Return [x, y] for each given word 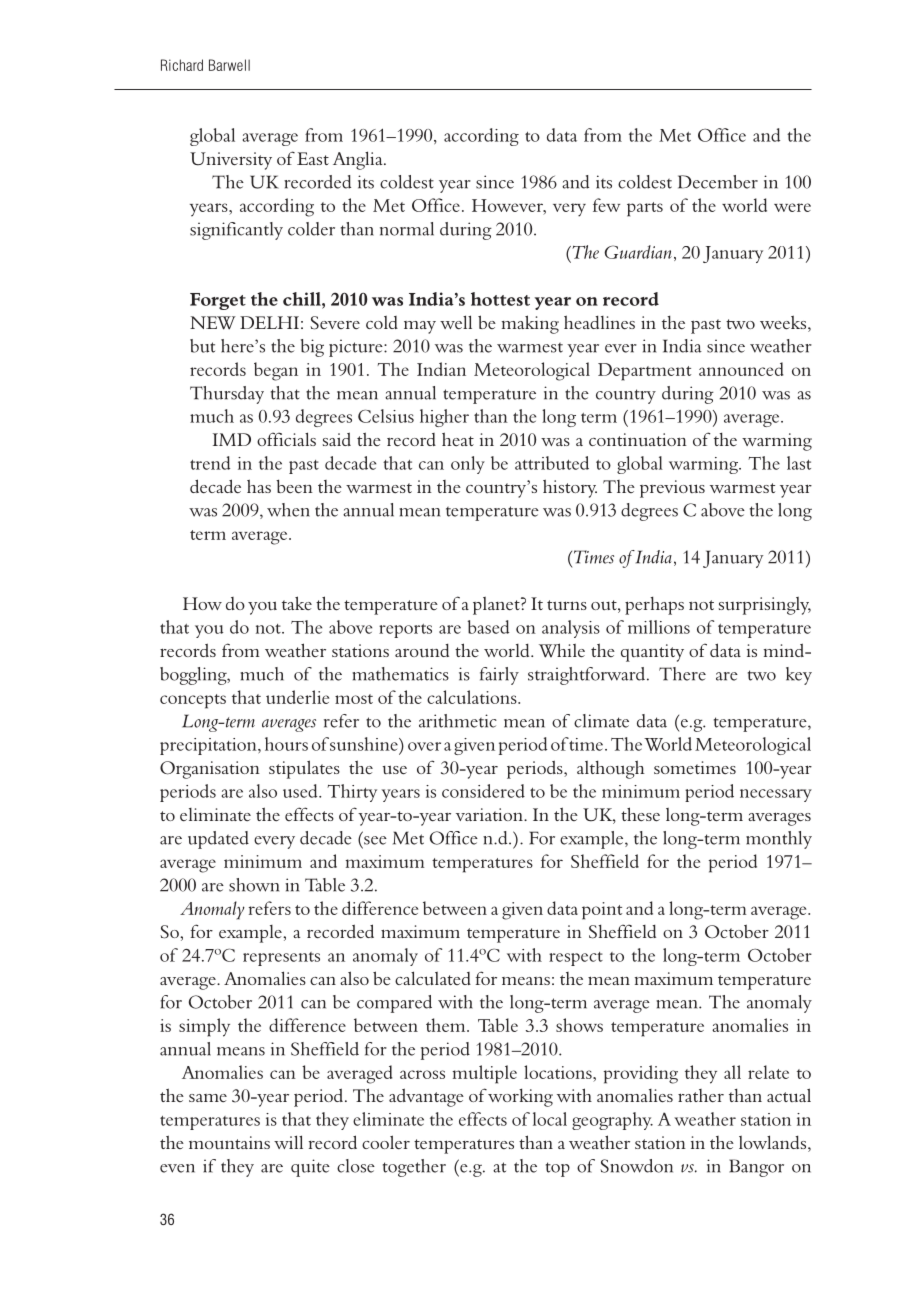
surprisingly [765, 606]
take [297, 603]
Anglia [359, 160]
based [488, 627]
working [520, 1097]
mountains [229, 1142]
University [231, 161]
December [718, 182]
